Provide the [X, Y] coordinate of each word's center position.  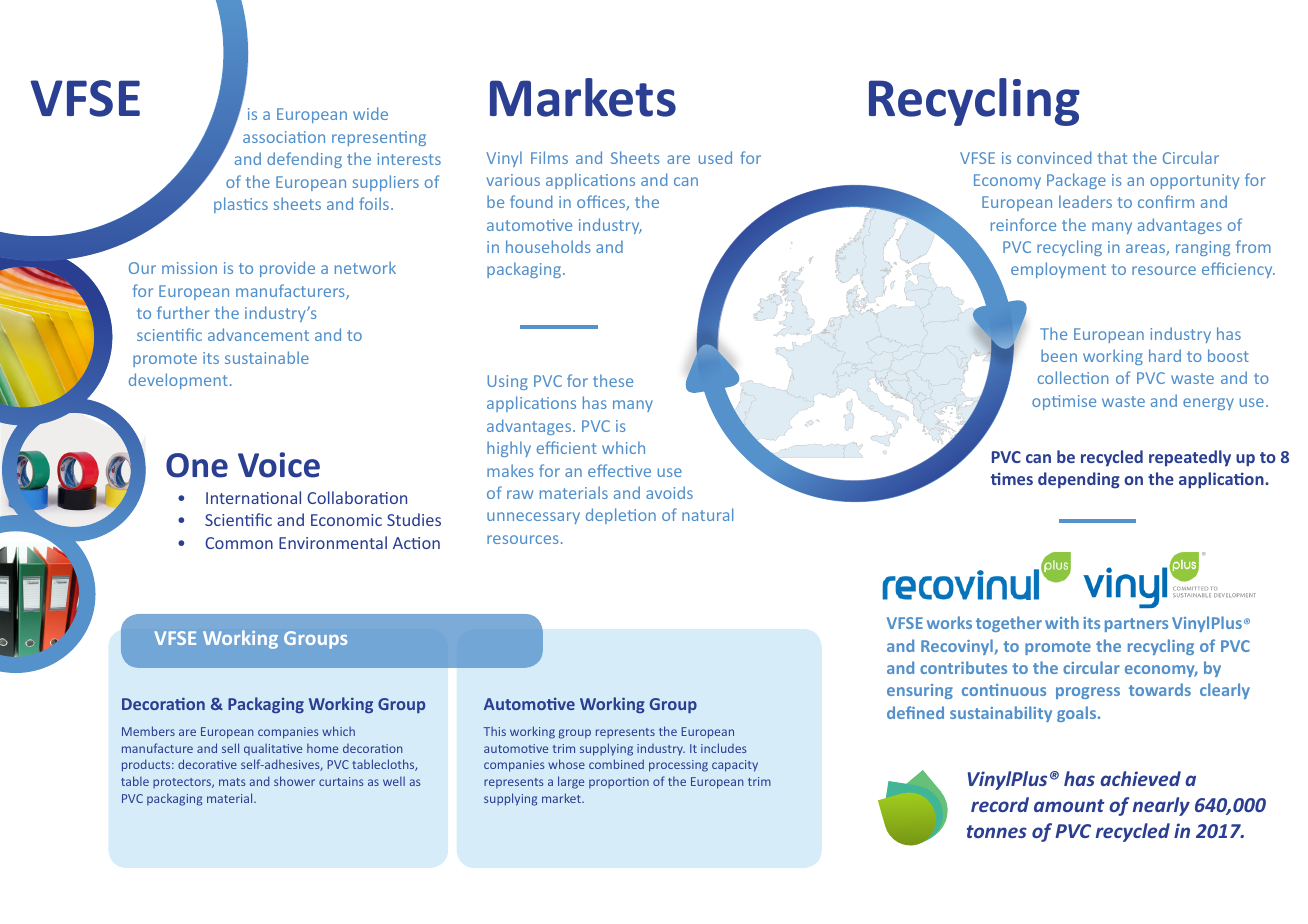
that [1112, 157]
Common [239, 543]
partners [1136, 625]
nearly [1161, 806]
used [715, 157]
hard [1165, 355]
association [284, 137]
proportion [619, 783]
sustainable [267, 357]
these [613, 380]
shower [294, 781]
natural [707, 514]
